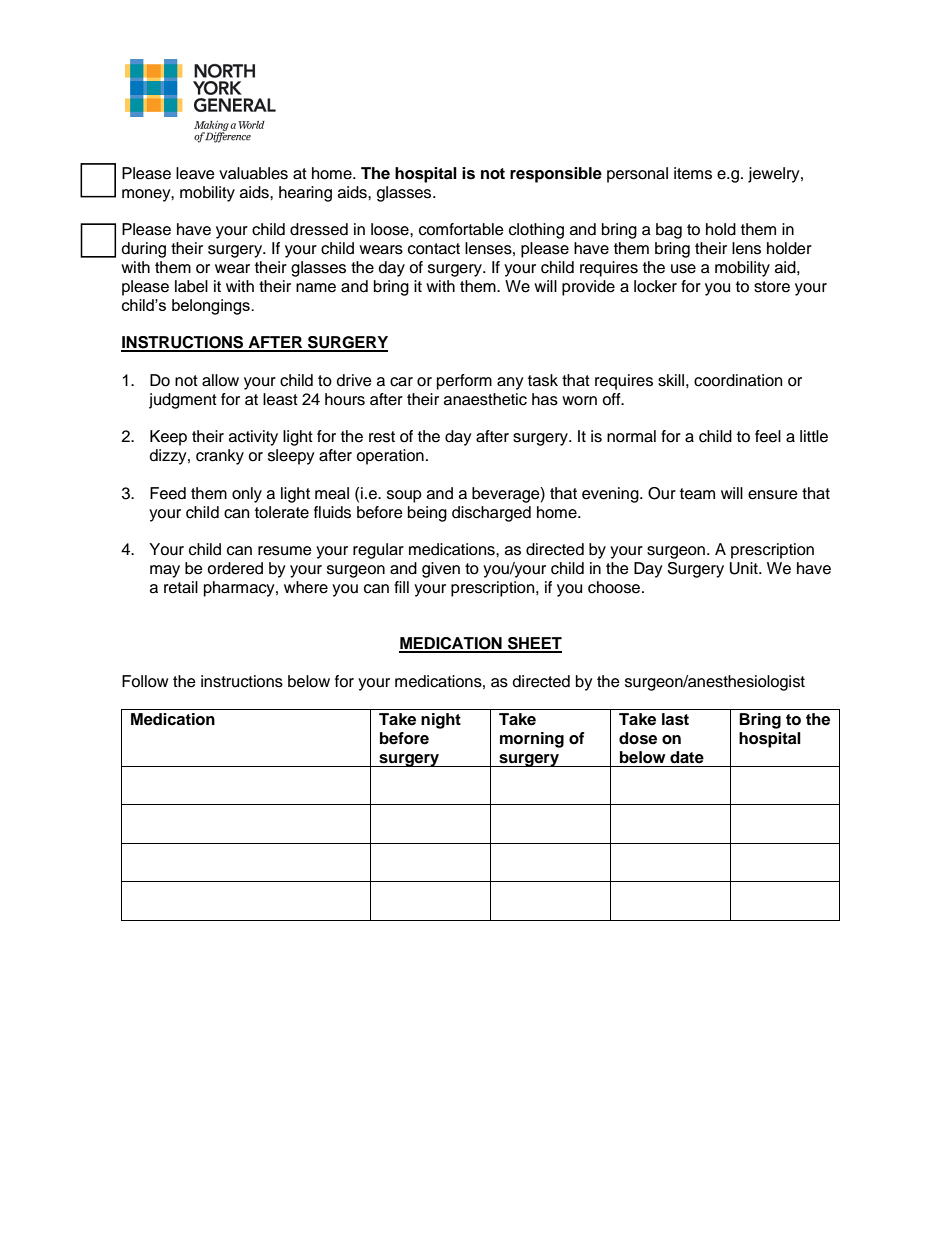 This image has width=952, height=1233. I want to click on responsible, so click(556, 175).
